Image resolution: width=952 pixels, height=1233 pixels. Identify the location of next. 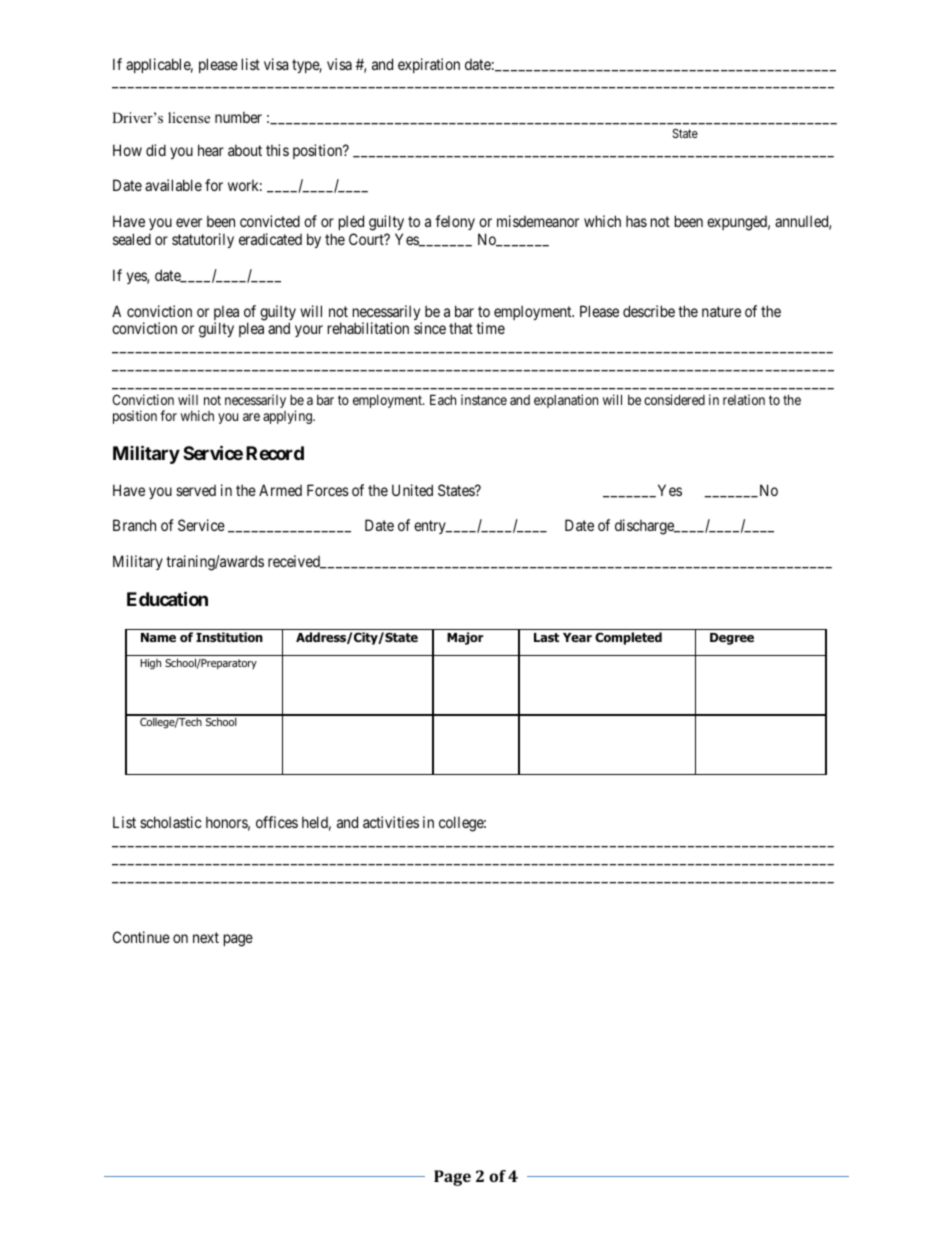
(206, 937).
